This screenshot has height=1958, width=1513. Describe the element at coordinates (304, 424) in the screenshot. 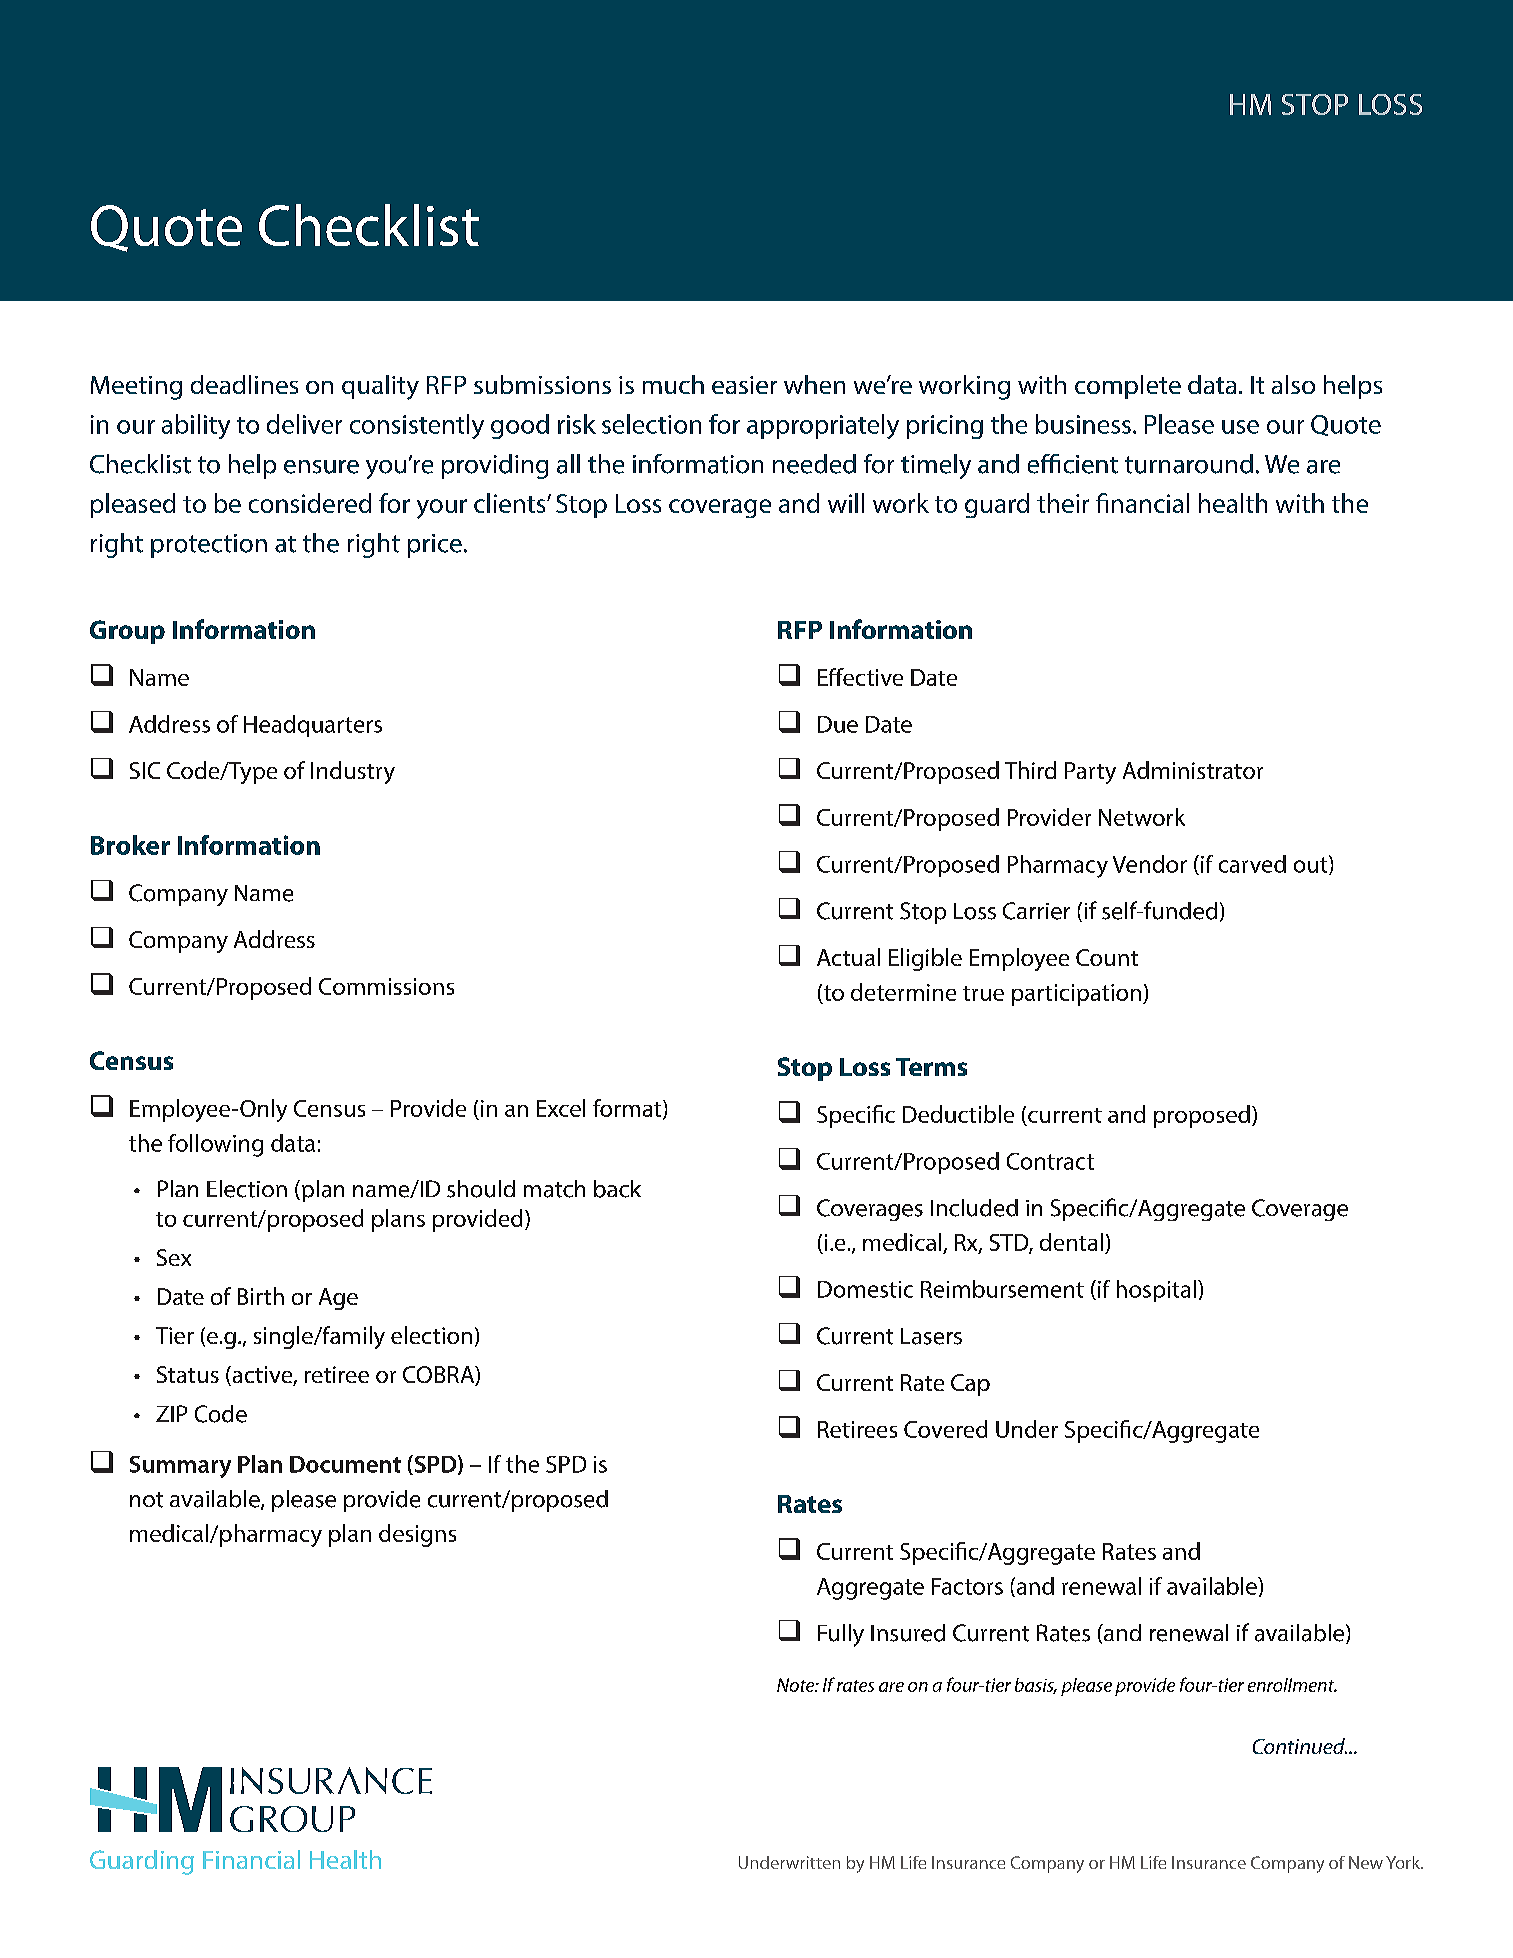

I see `deliver` at that location.
